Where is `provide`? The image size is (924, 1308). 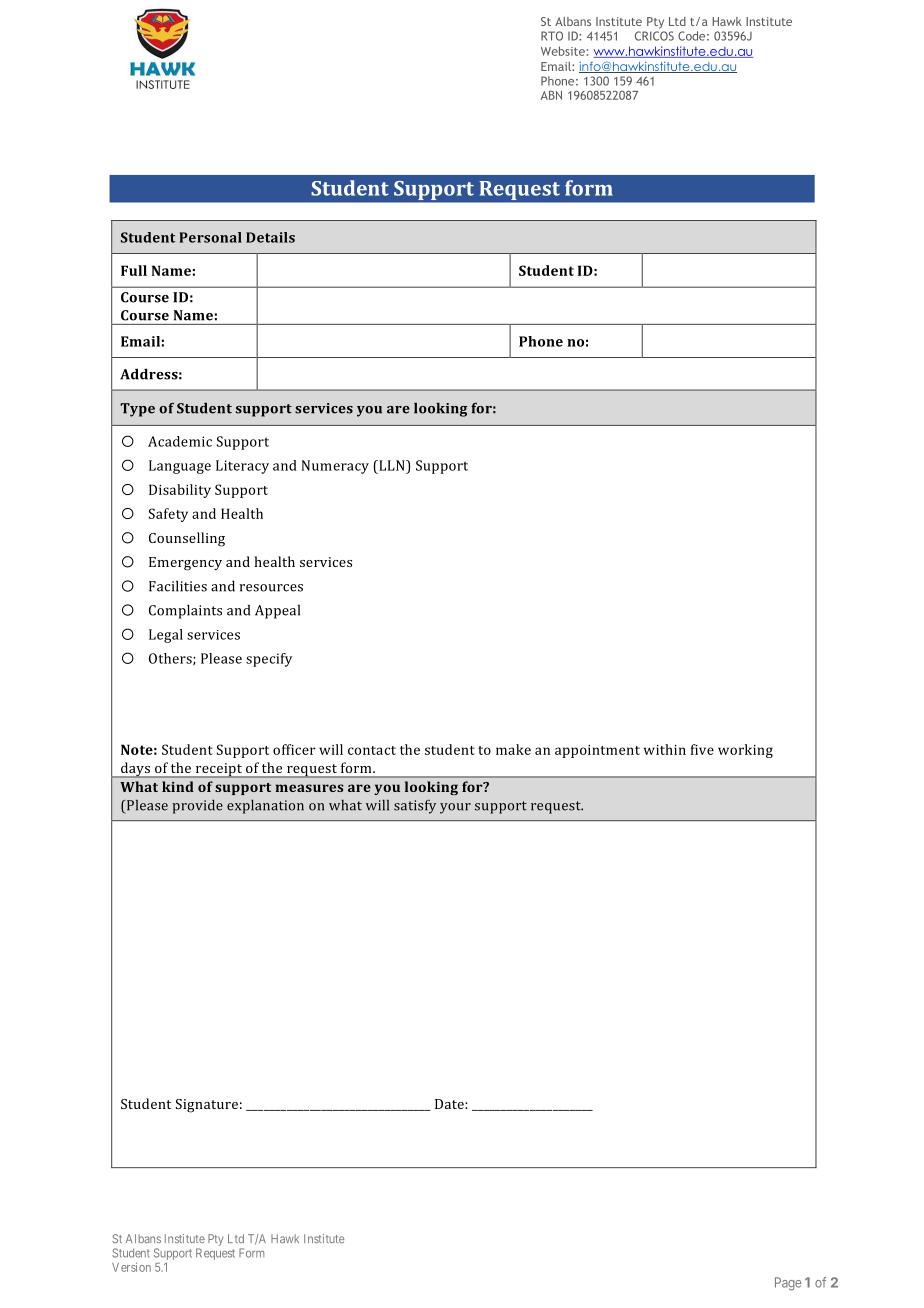 provide is located at coordinates (198, 807).
